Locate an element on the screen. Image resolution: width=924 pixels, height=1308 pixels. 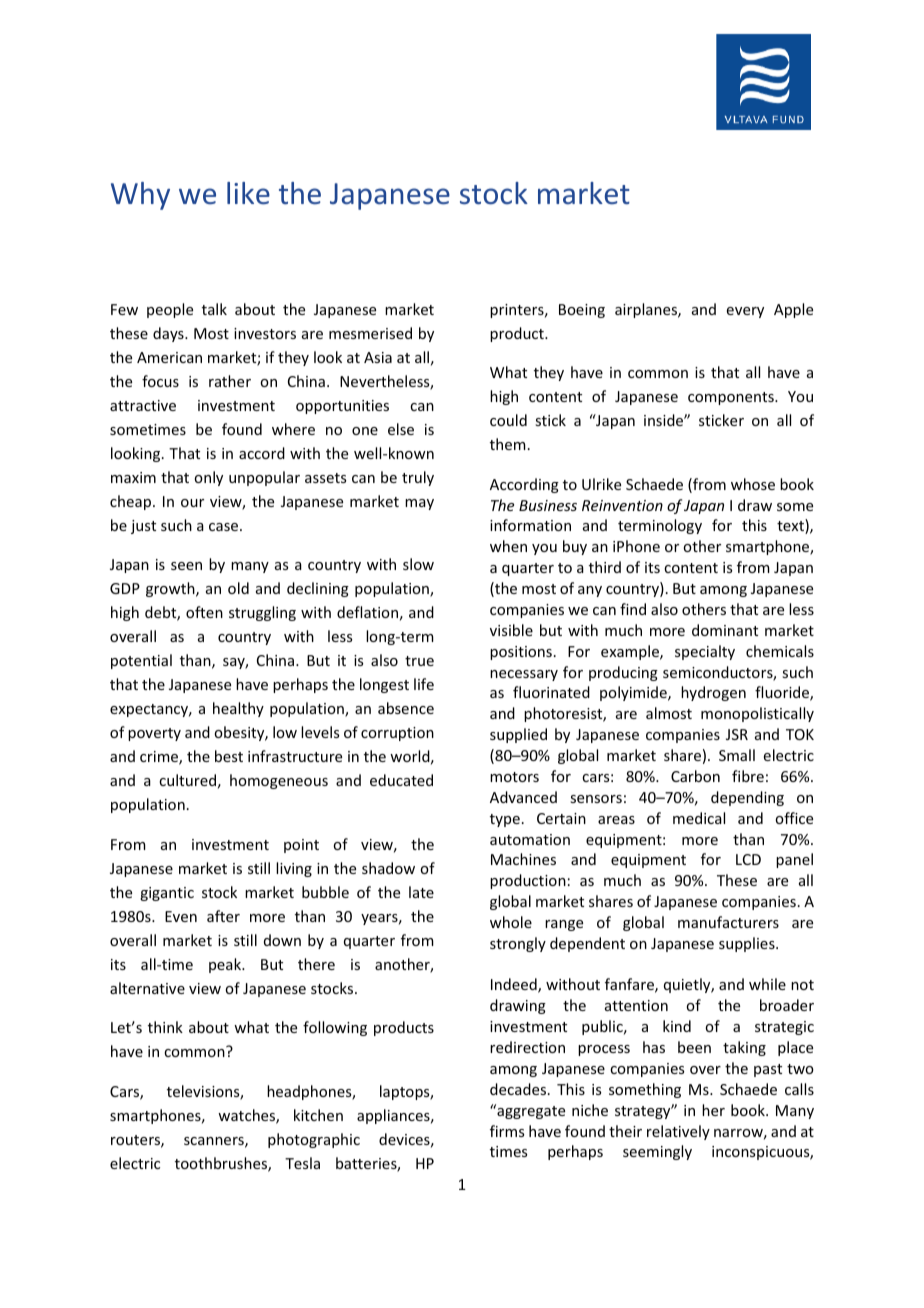
firms is located at coordinates (507, 1131).
